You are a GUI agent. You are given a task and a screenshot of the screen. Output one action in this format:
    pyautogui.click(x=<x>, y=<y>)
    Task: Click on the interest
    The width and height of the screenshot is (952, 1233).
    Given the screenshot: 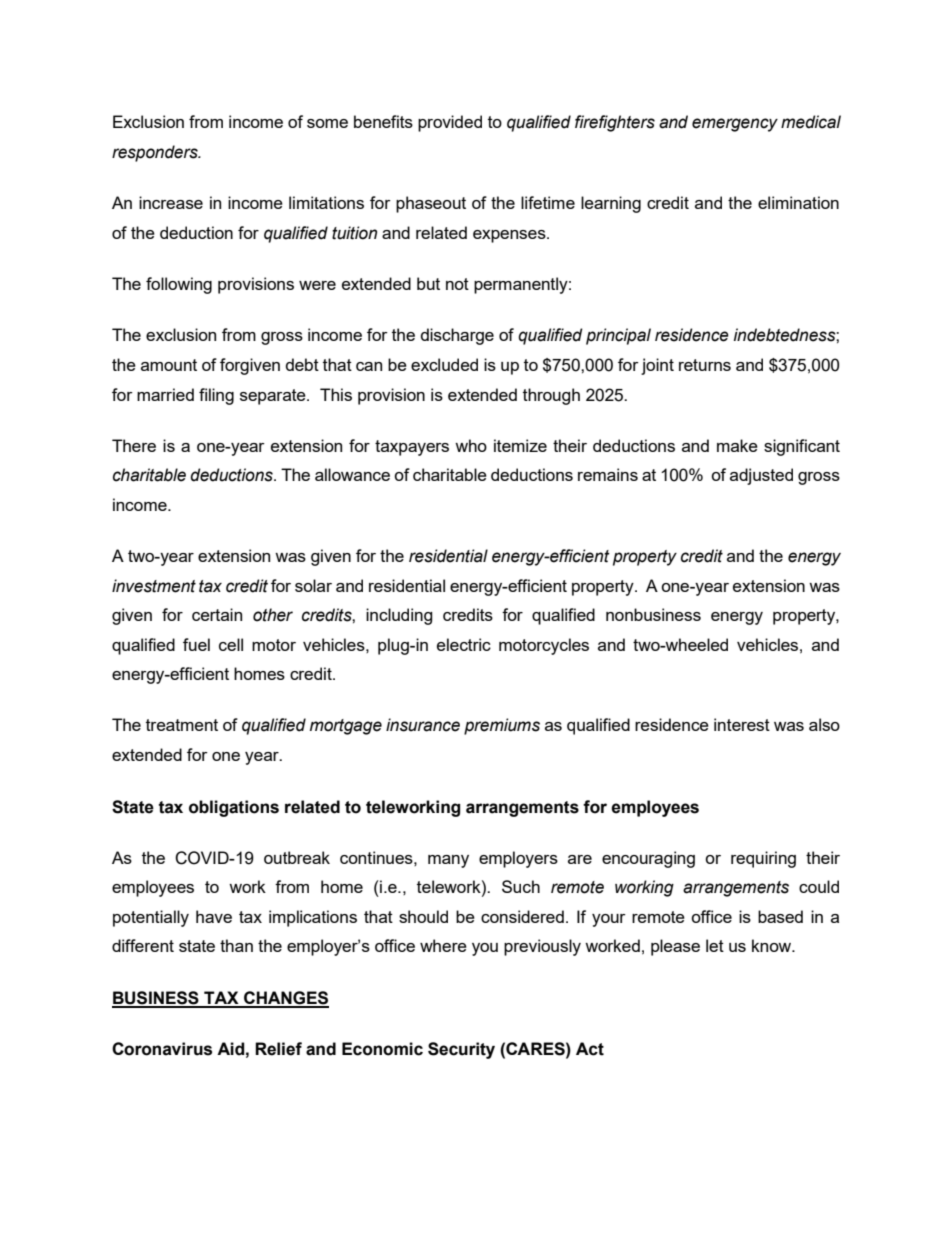 What is the action you would take?
    pyautogui.click(x=742, y=724)
